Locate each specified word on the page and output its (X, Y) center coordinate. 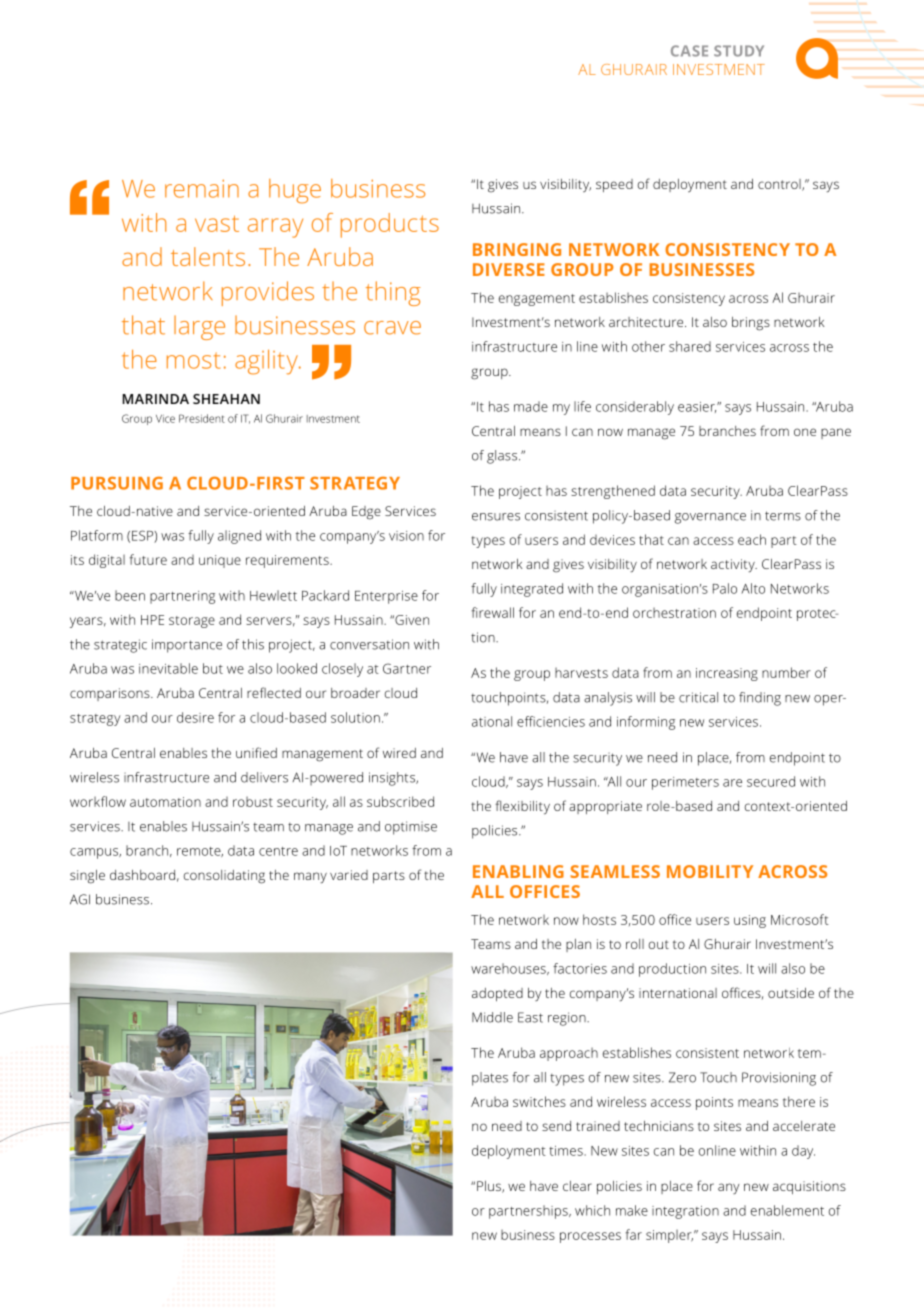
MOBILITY (710, 871)
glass (503, 457)
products (390, 225)
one (805, 432)
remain (202, 188)
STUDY (739, 51)
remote (200, 852)
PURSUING (117, 483)
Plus (490, 1187)
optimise (411, 828)
